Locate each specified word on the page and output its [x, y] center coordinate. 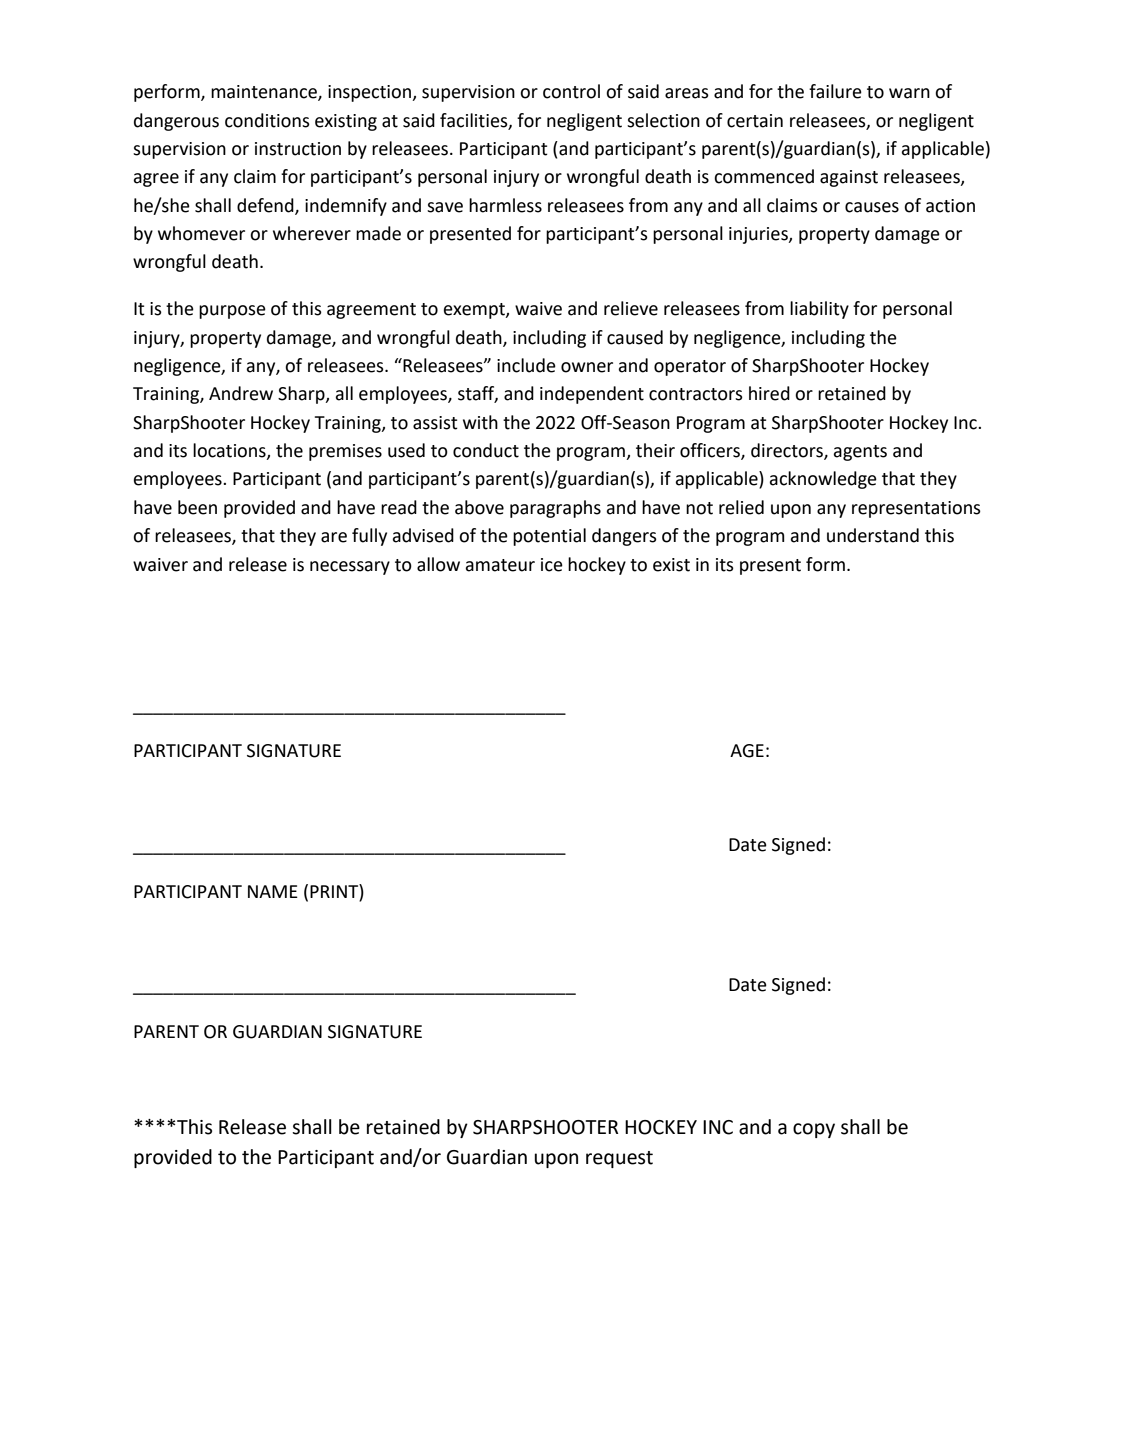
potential [549, 537]
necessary [350, 568]
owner [587, 367]
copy [814, 1130]
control [571, 91]
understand [873, 535]
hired [769, 393]
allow [438, 564]
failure [835, 91]
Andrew [241, 393]
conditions [267, 120]
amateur [500, 565]
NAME [273, 891]
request [619, 1159]
